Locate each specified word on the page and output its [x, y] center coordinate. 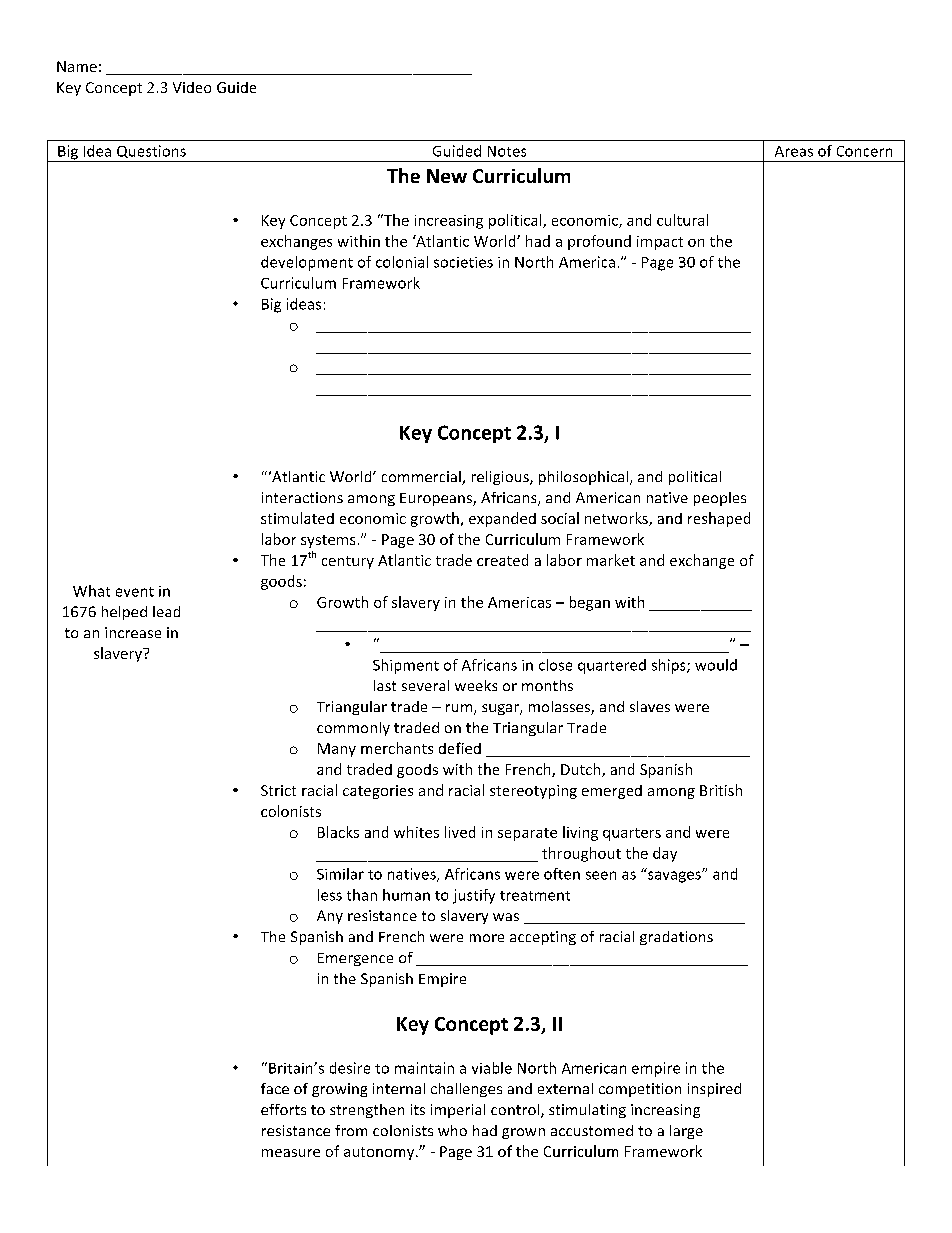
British [721, 790]
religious [501, 478]
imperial [458, 1111]
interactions [302, 497]
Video [192, 87]
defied [460, 748]
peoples [720, 499]
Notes [507, 151]
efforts [283, 1109]
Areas [794, 151]
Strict [278, 790]
